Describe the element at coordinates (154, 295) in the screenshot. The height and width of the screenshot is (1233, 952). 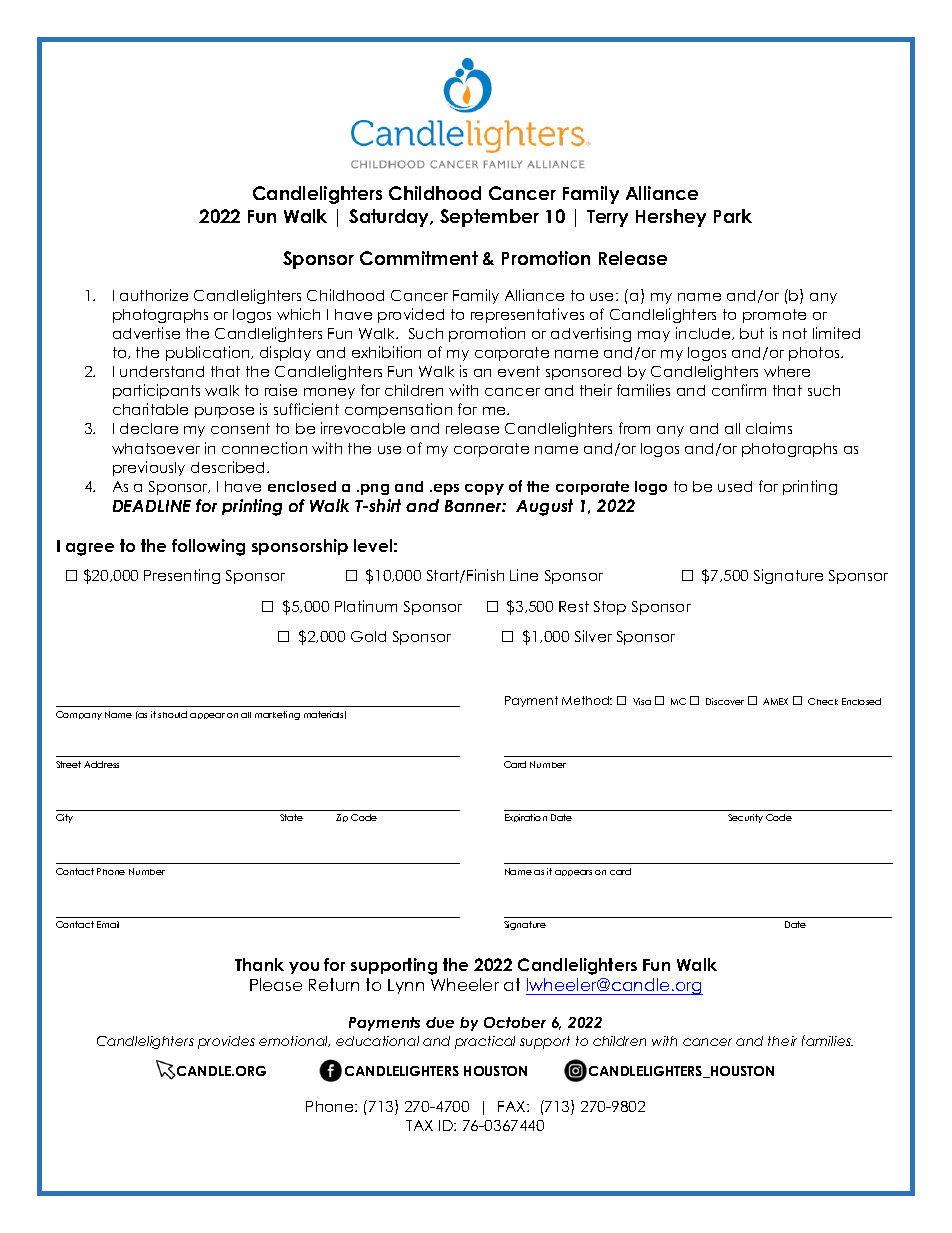
I see `authorize` at that location.
